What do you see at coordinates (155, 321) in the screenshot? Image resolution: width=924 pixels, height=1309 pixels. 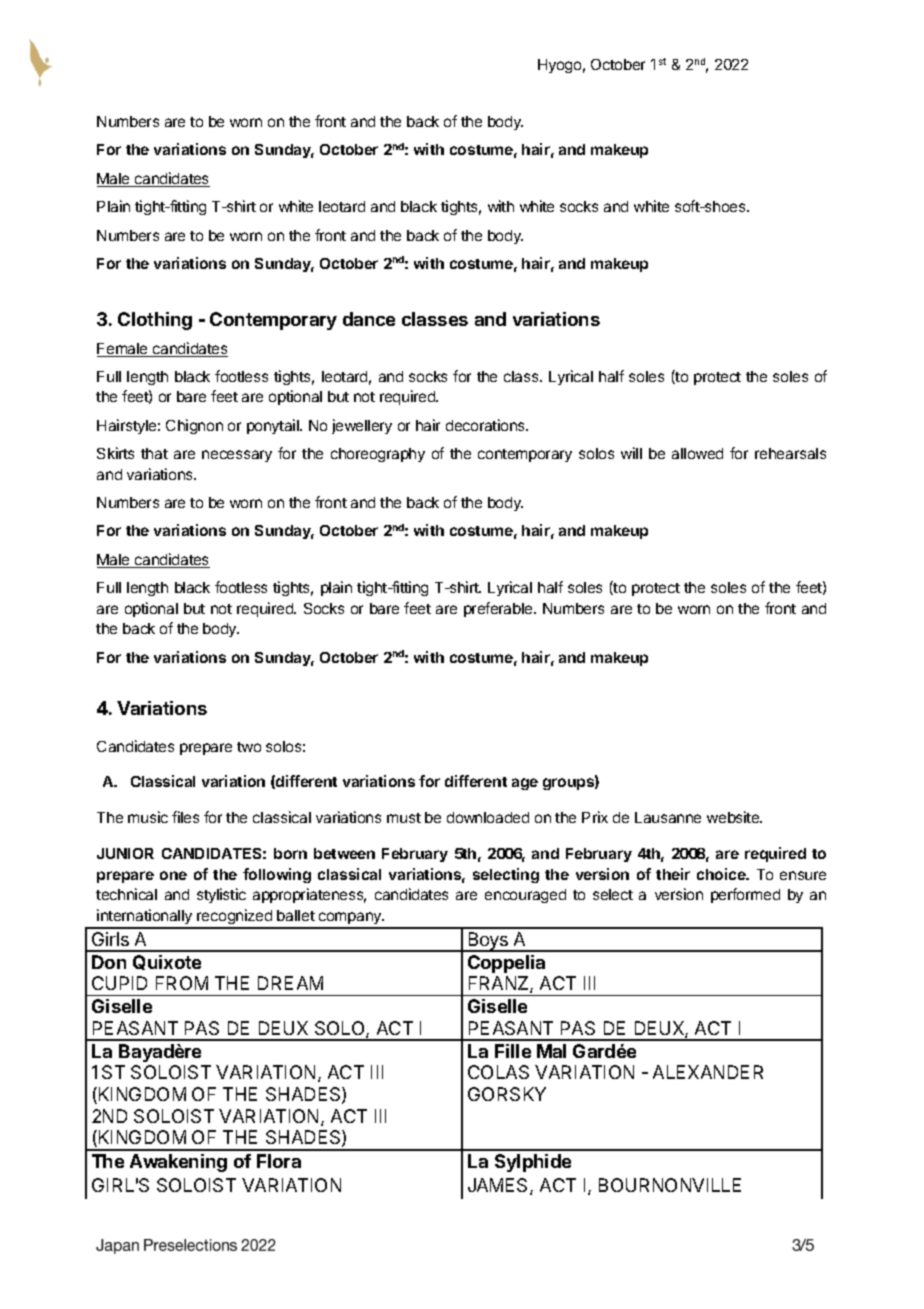 I see `Clothing` at bounding box center [155, 321].
